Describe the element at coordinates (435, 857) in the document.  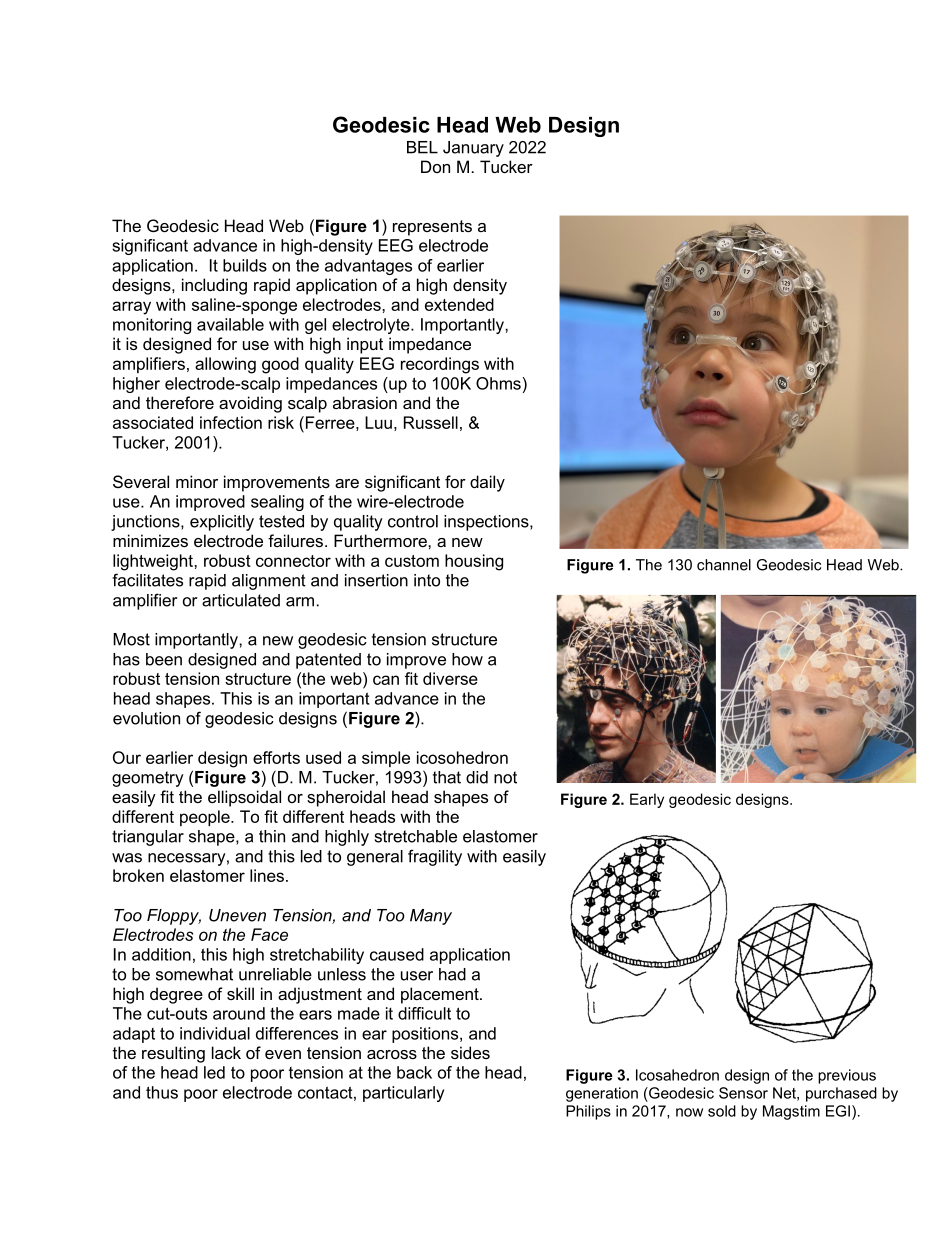
I see `fragility` at that location.
